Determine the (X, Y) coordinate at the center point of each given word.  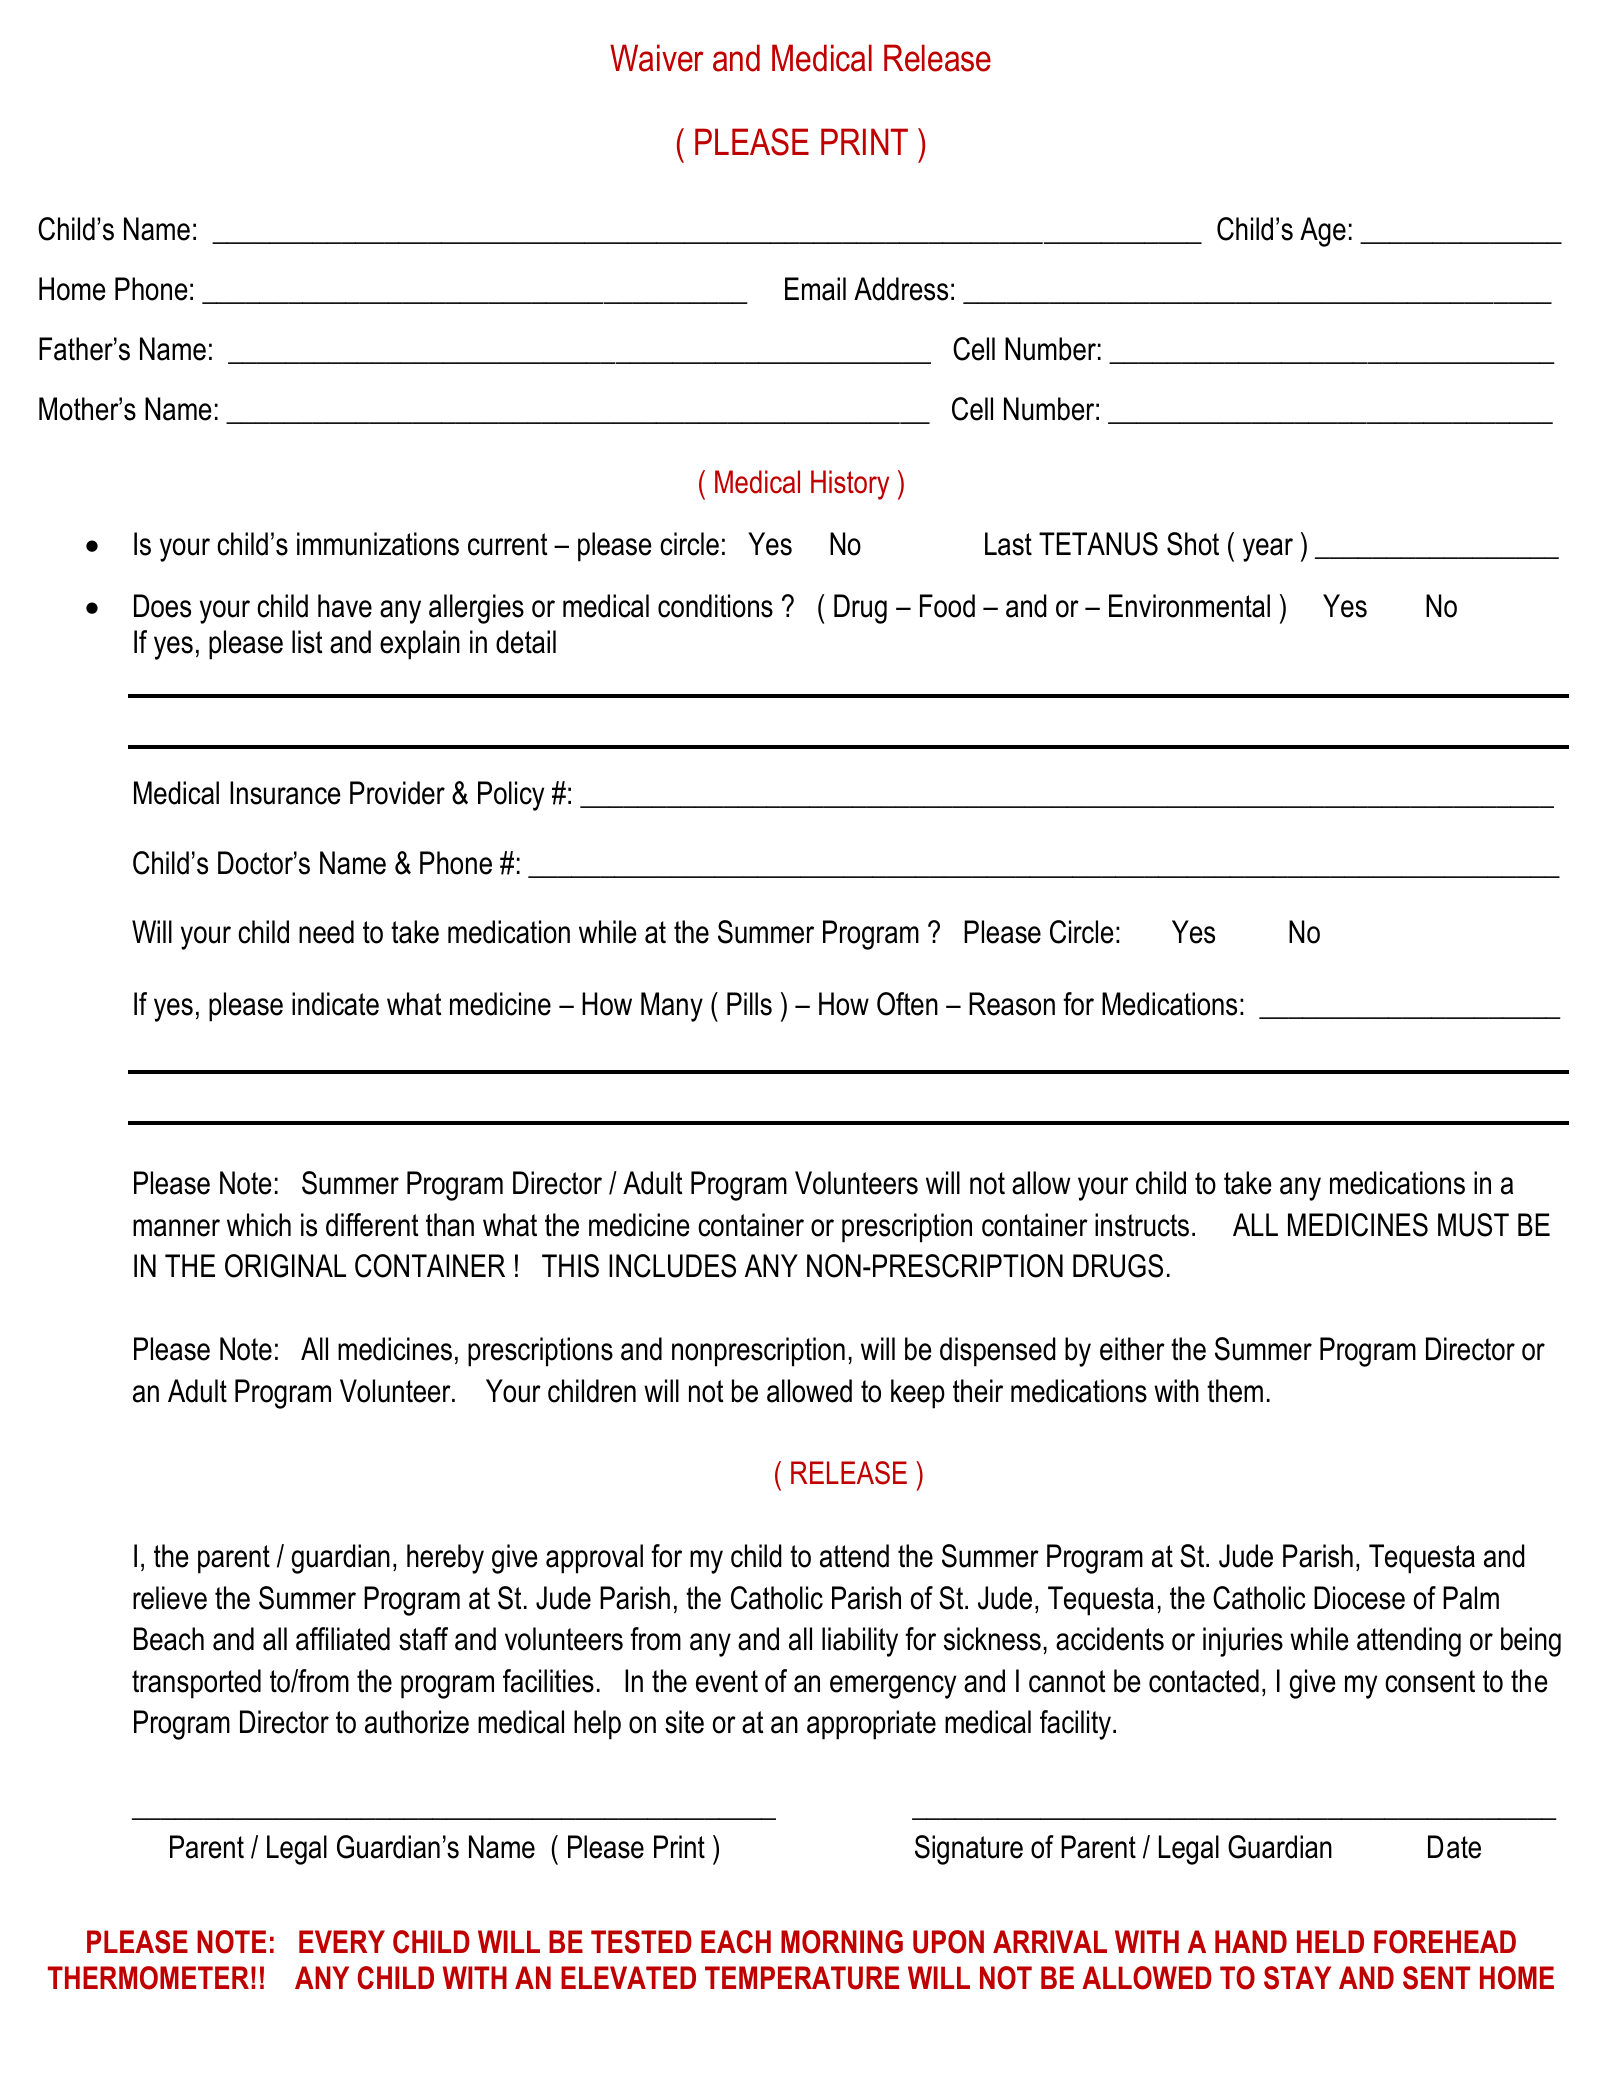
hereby (445, 1559)
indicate (335, 1004)
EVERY (342, 1941)
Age (1323, 232)
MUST (1473, 1225)
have (345, 606)
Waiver (656, 58)
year (1268, 550)
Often (907, 1004)
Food (947, 606)
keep (918, 1394)
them (1235, 1391)
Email (815, 289)
